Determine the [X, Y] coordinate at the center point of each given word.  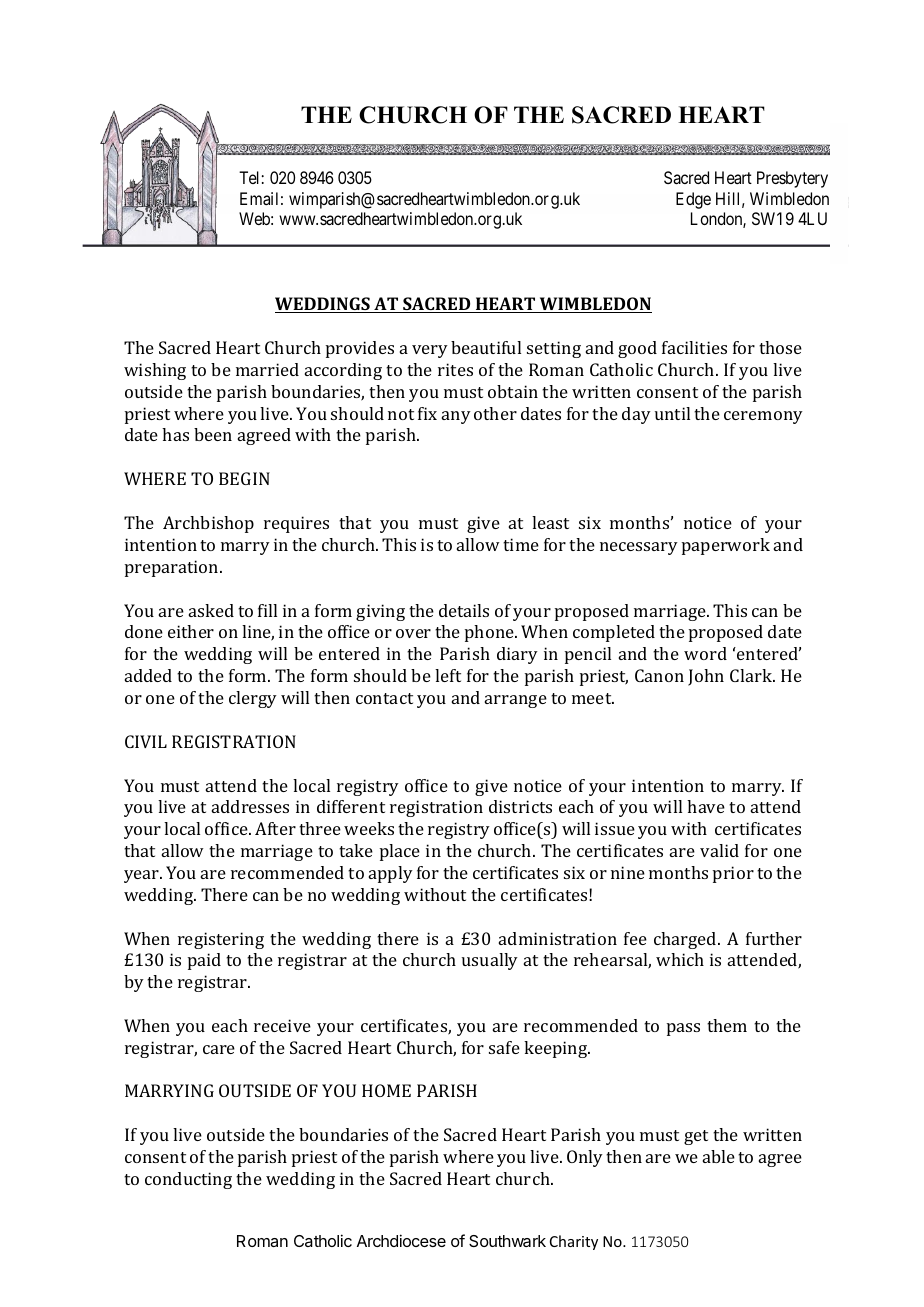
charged [686, 940]
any [456, 417]
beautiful [486, 347]
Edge [693, 200]
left [448, 675]
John [706, 677]
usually [490, 961]
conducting [188, 1180]
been [213, 434]
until [672, 413]
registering [221, 940]
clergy [253, 699]
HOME [386, 1090]
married [267, 369]
